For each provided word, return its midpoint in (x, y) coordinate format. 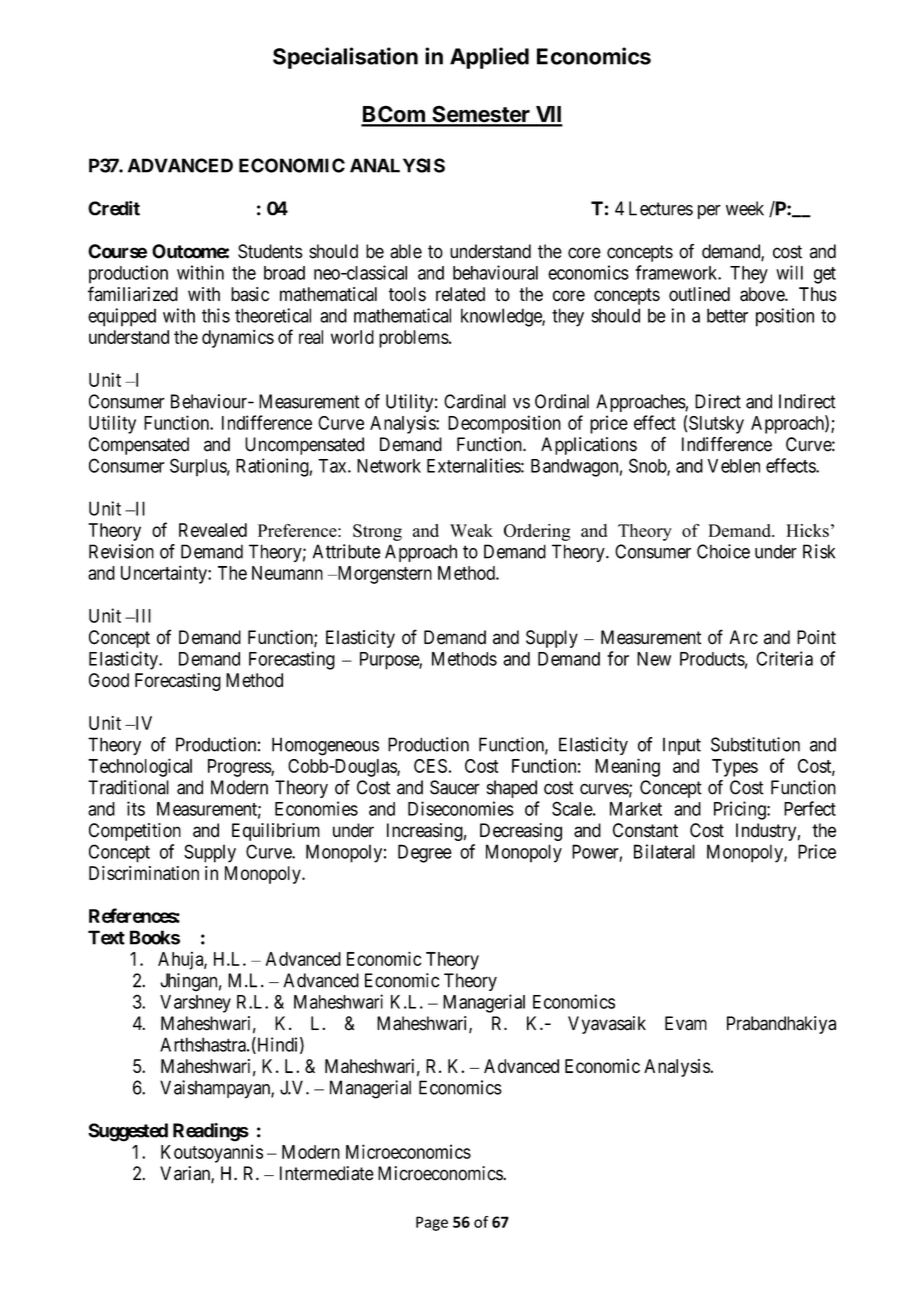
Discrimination (144, 873)
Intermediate (327, 1173)
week (745, 208)
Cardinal (475, 401)
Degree (425, 853)
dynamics (238, 339)
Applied (489, 58)
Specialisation (345, 58)
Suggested (128, 1132)
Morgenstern (383, 575)
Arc (744, 637)
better (727, 315)
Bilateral (664, 851)
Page (432, 1223)
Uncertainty (165, 574)
